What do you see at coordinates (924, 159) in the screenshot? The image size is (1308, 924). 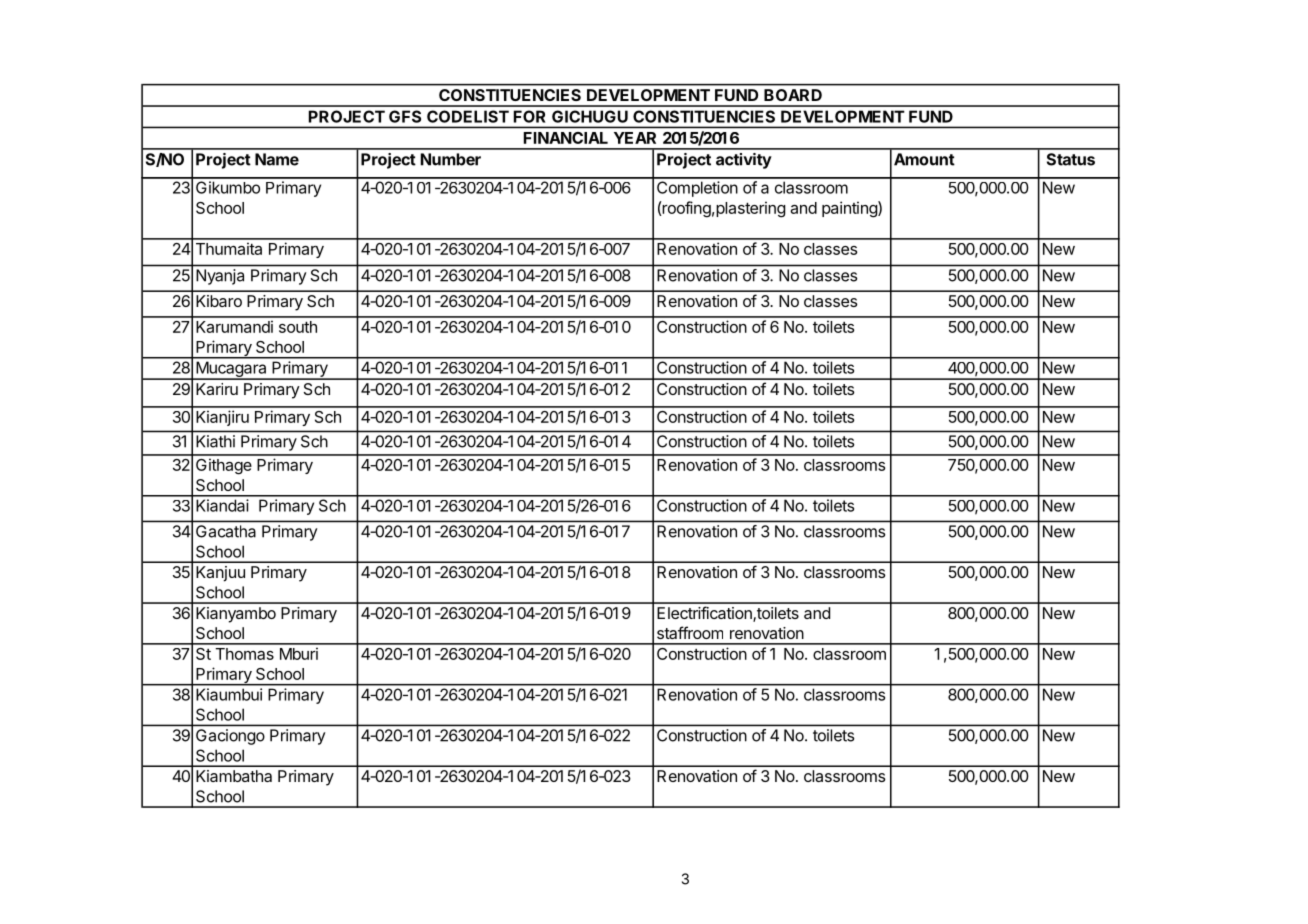 I see `Amount` at bounding box center [924, 159].
